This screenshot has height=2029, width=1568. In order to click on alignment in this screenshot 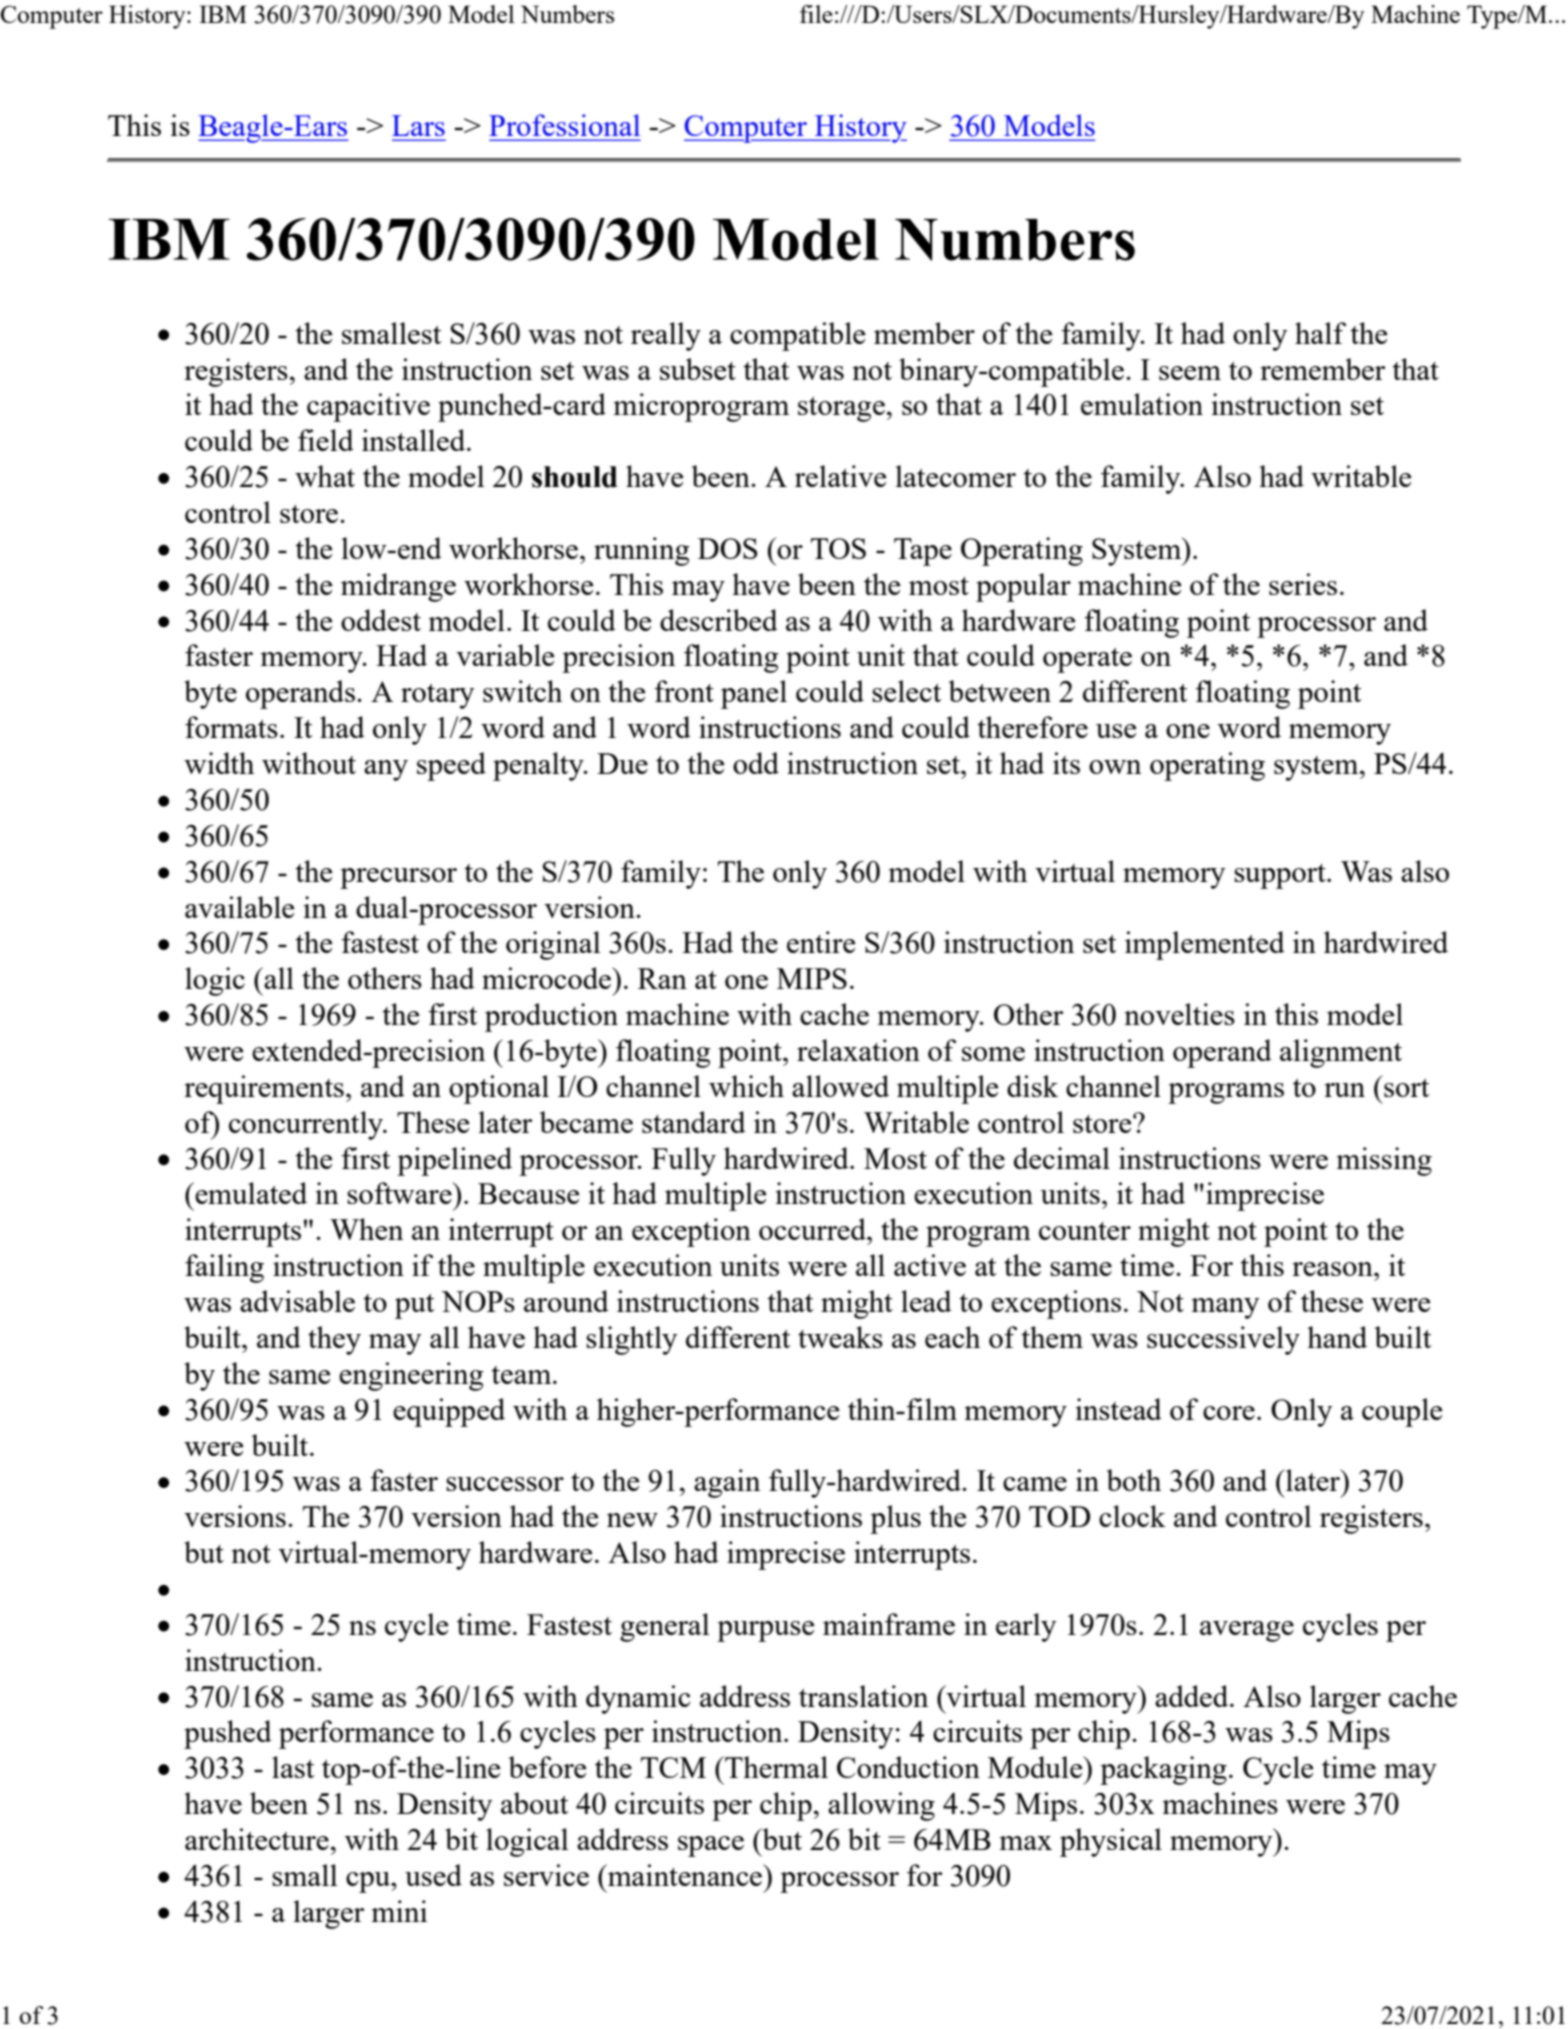, I will do `click(1341, 1053)`.
